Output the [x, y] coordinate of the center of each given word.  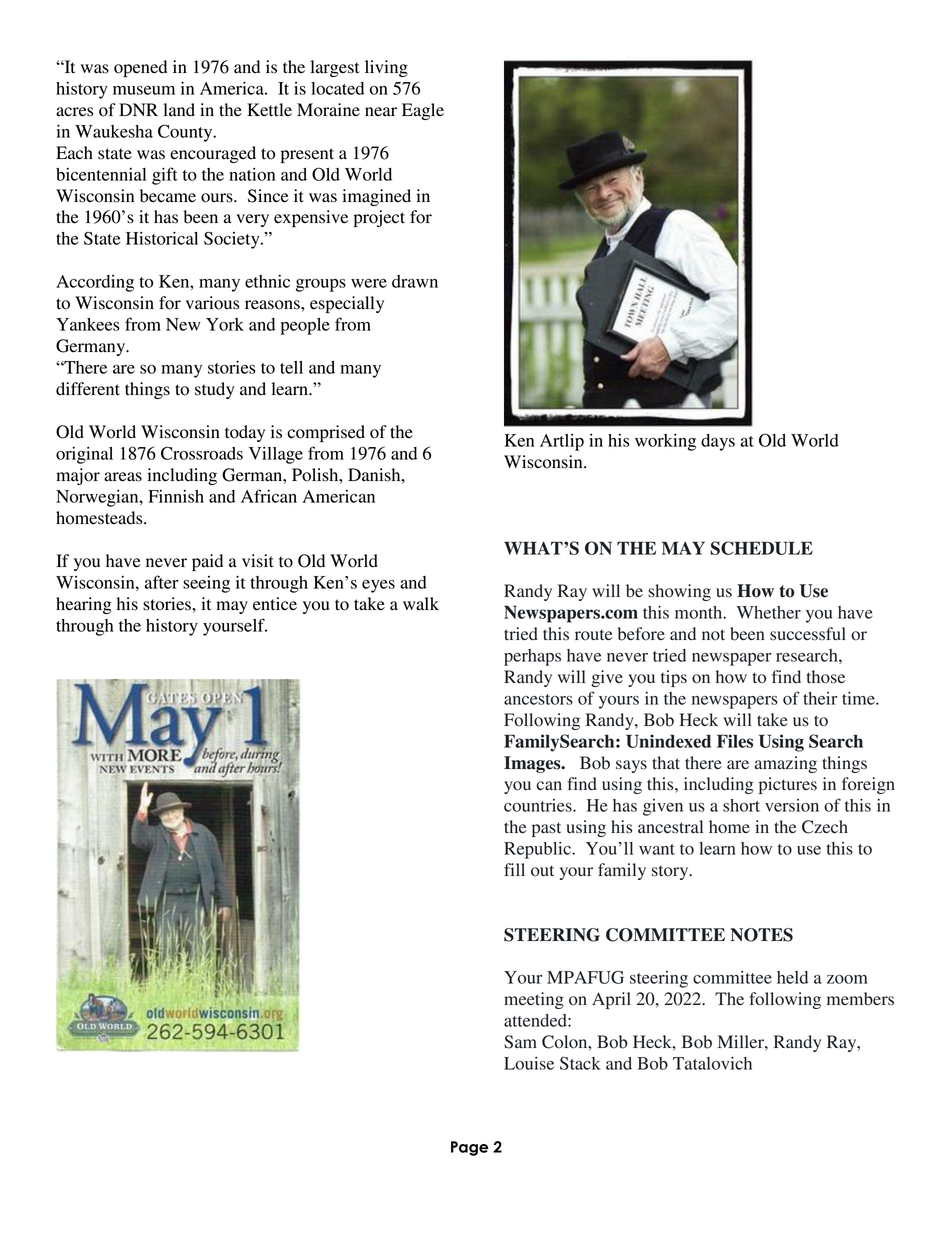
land [179, 110]
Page [469, 1148]
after [162, 582]
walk [421, 604]
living [386, 68]
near [381, 111]
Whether [768, 612]
